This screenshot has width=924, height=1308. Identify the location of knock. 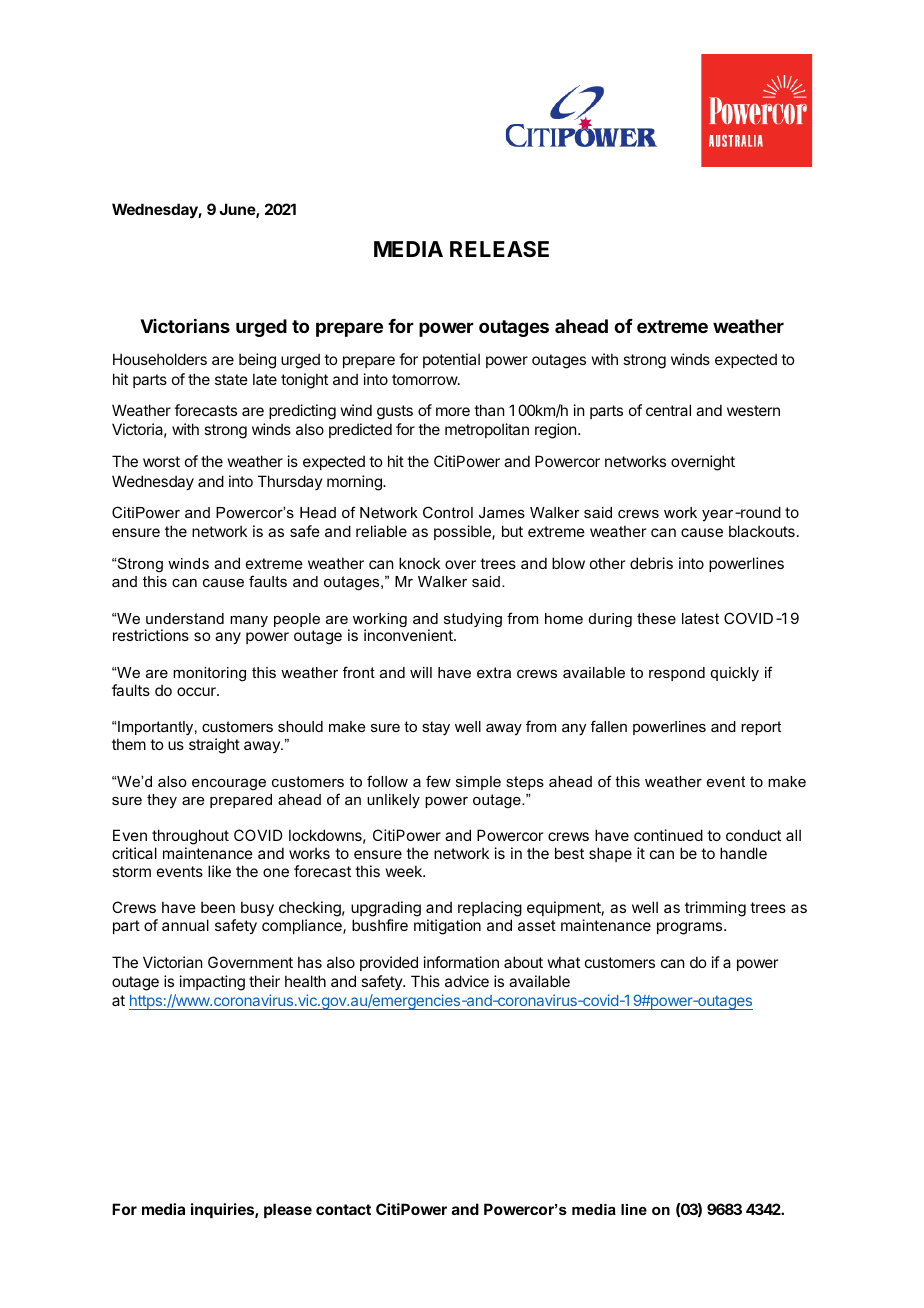
(419, 563).
